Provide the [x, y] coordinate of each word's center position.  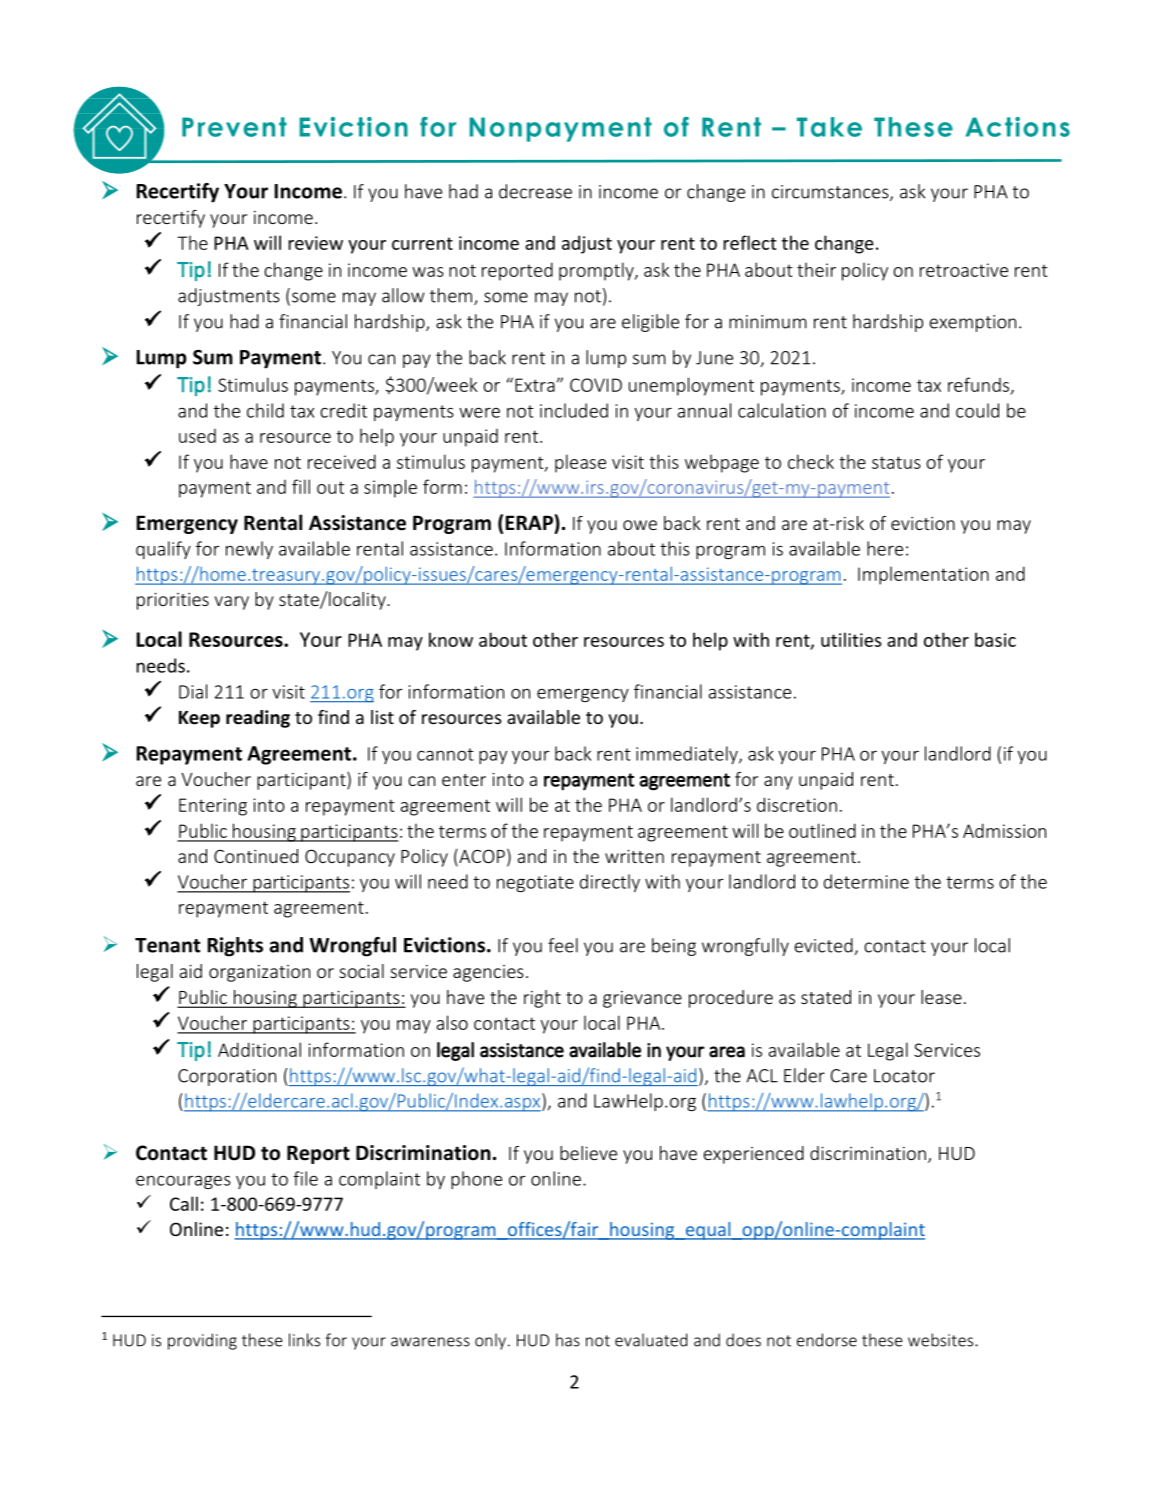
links [304, 1340]
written [634, 856]
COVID [596, 385]
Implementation [923, 575]
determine [866, 881]
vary [232, 603]
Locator [904, 1076]
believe [588, 1153]
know [451, 639]
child [265, 410]
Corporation [227, 1077]
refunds [980, 385]
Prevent [234, 127]
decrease [535, 191]
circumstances [831, 193]
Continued [256, 856]
